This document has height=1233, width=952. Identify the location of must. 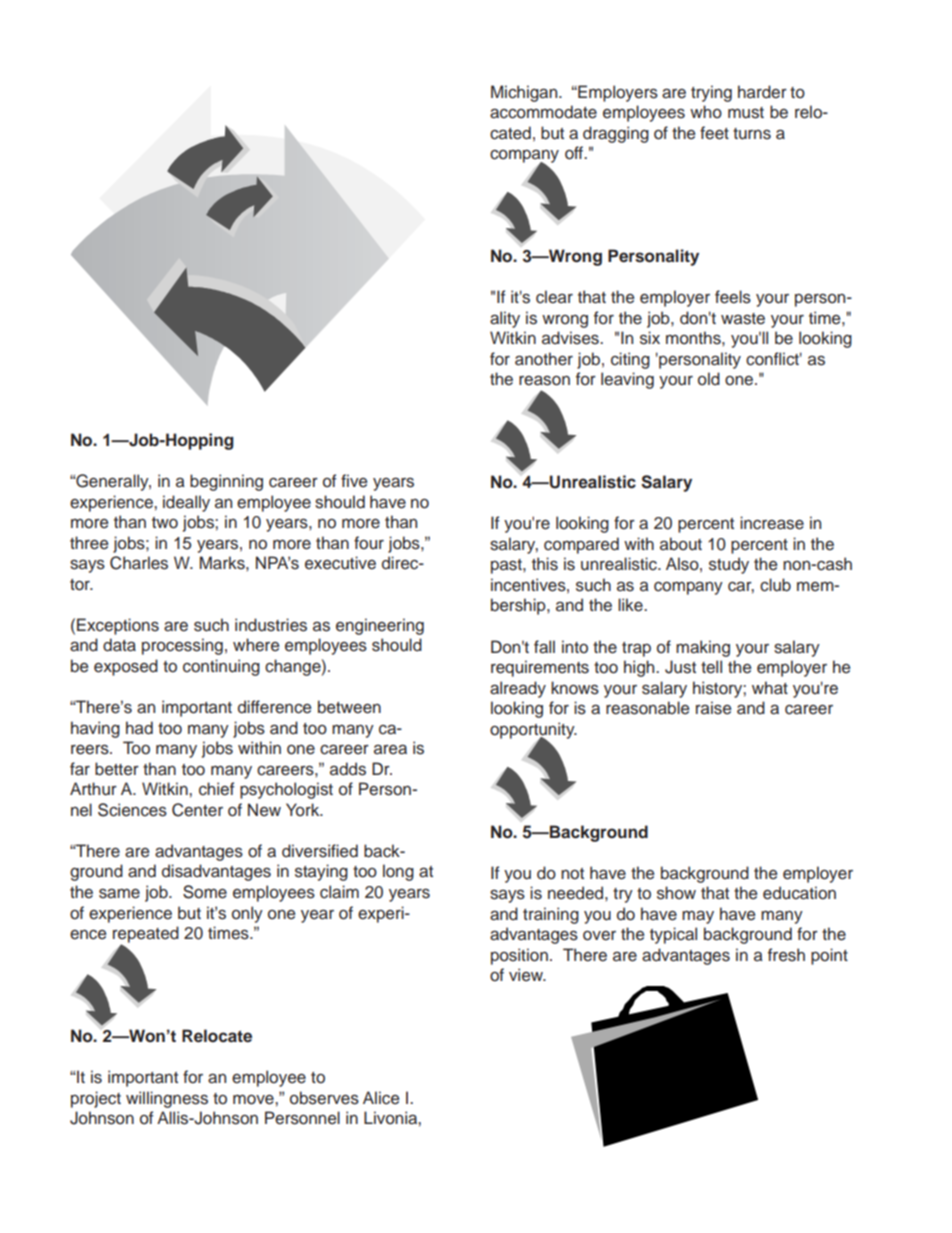
(746, 113).
